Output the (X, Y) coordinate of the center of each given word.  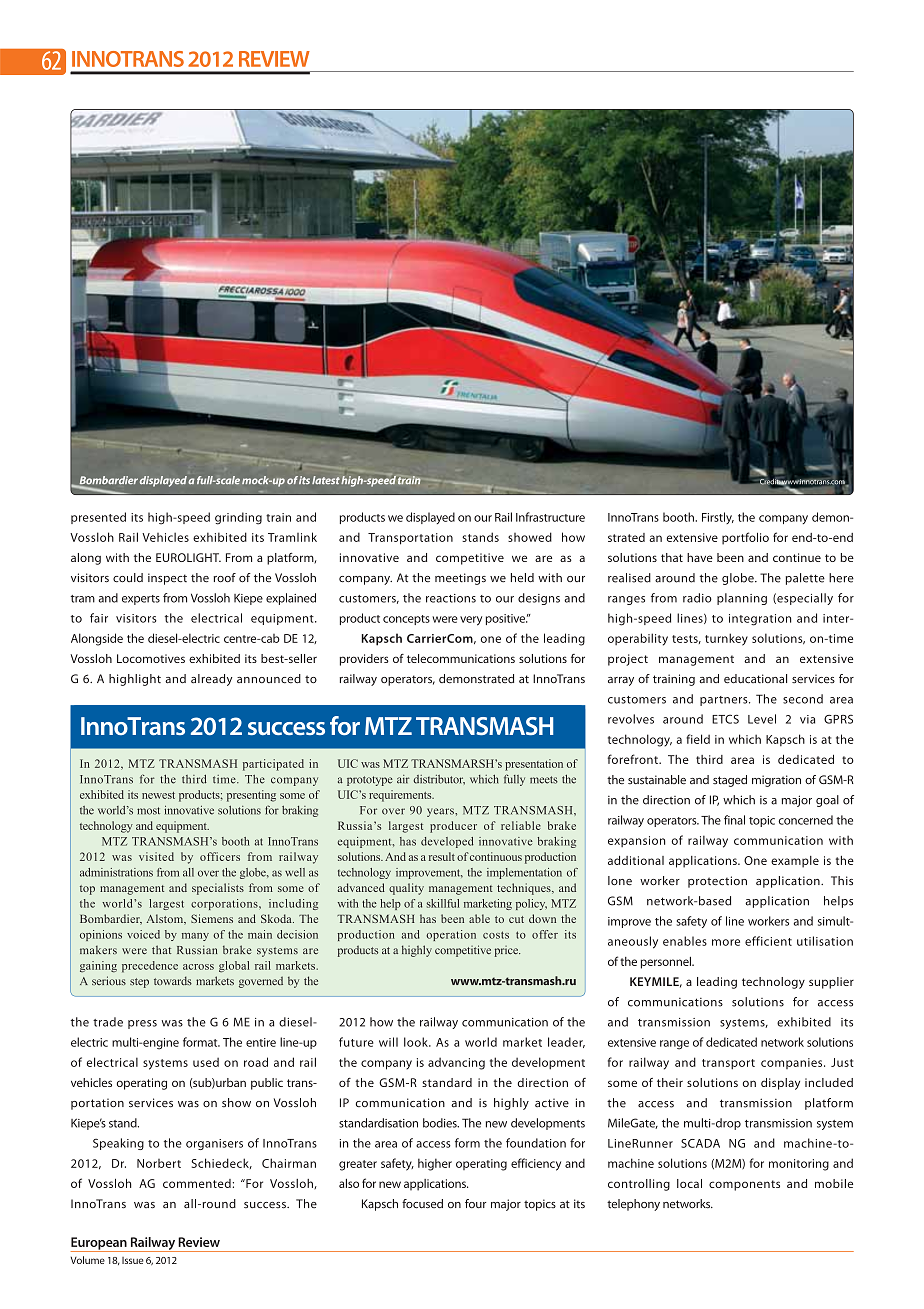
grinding (238, 518)
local (689, 1183)
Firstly (718, 518)
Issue (132, 1260)
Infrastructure (550, 517)
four (475, 1204)
